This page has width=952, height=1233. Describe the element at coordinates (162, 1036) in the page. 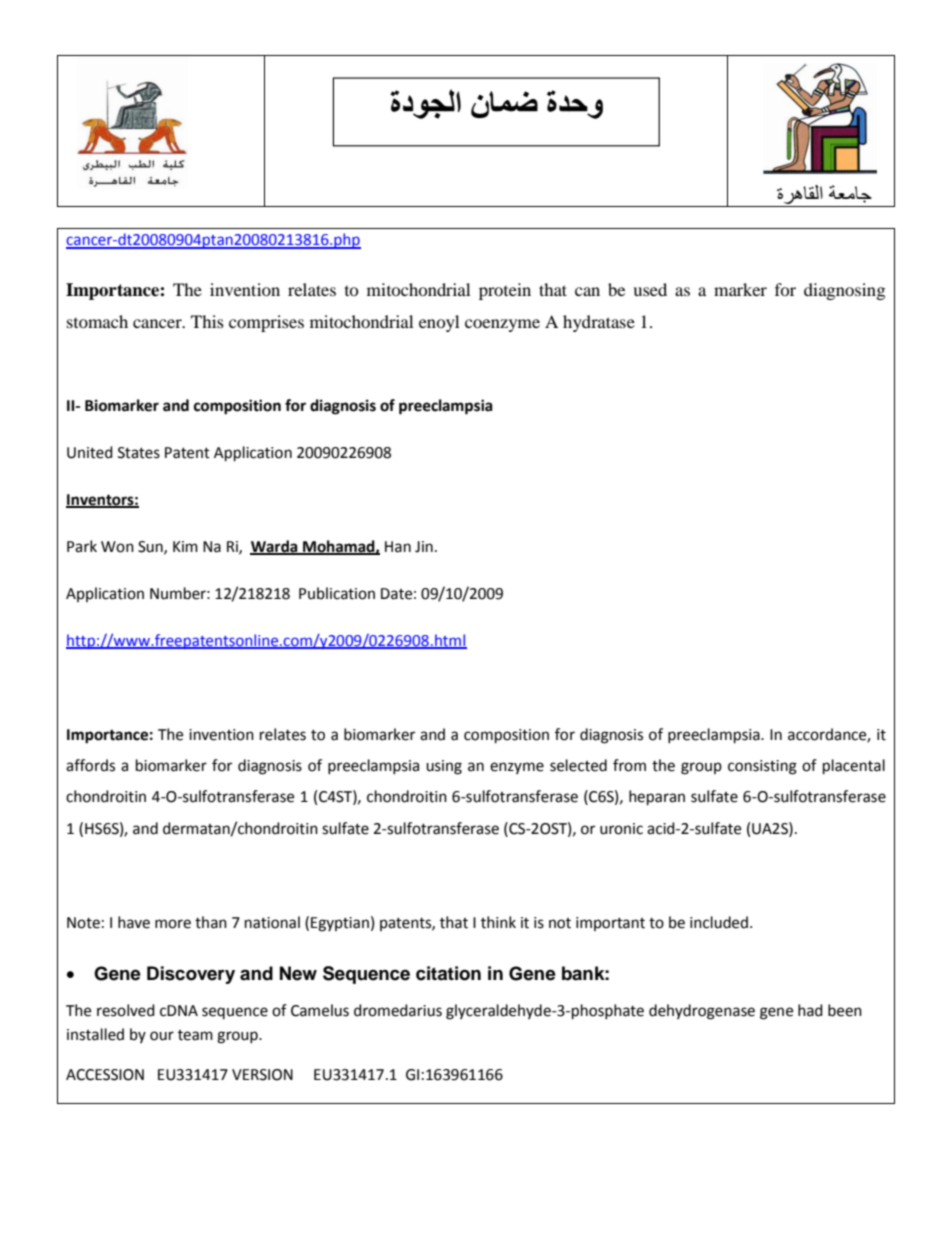

I see `our` at that location.
